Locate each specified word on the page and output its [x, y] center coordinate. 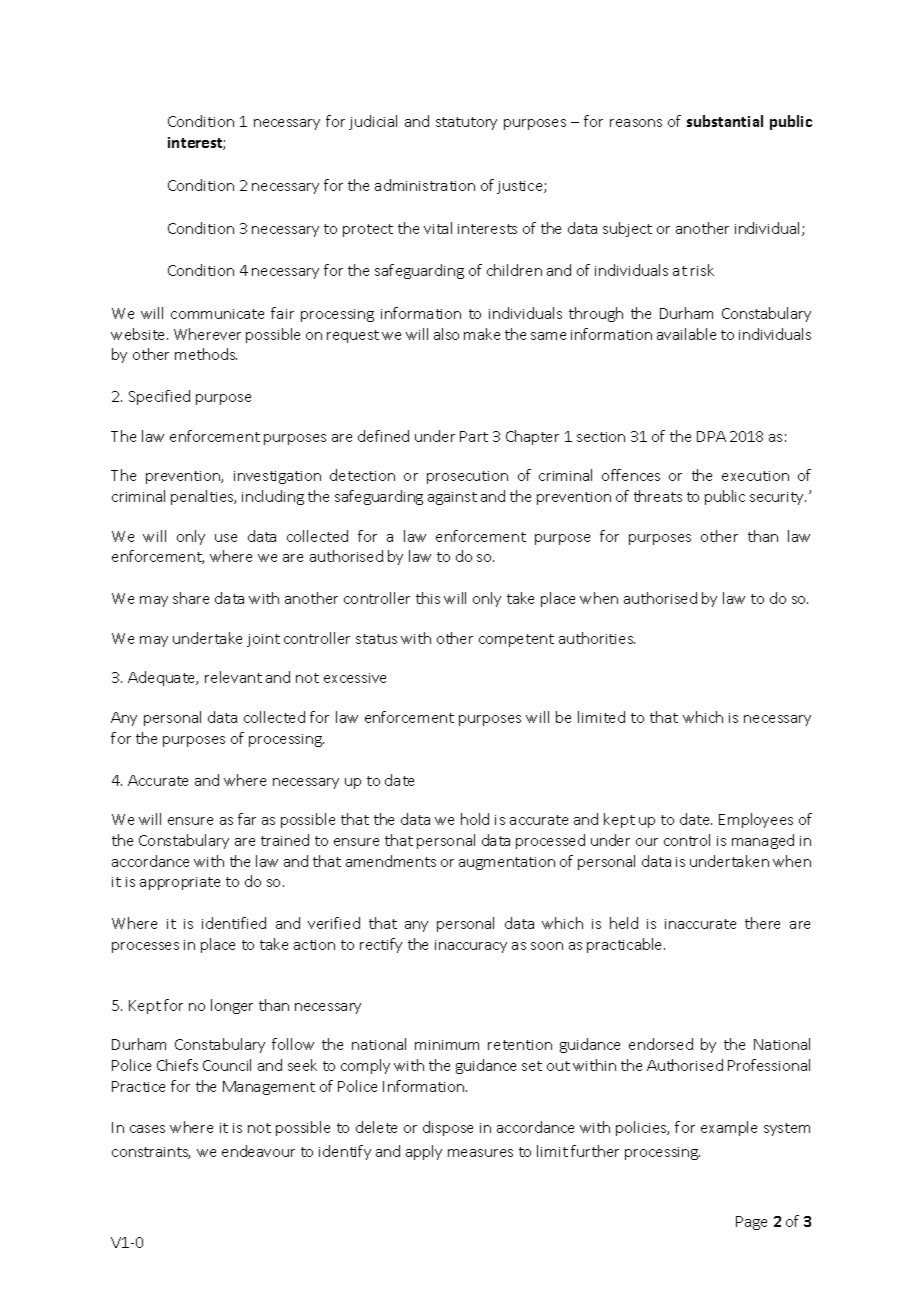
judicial [373, 122]
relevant [233, 677]
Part [474, 436]
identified [234, 923]
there [762, 923]
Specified [159, 397]
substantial [725, 121]
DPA [711, 436]
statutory [466, 123]
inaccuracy [471, 946]
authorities [597, 638]
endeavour [258, 1151]
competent [516, 640]
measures [480, 1153]
